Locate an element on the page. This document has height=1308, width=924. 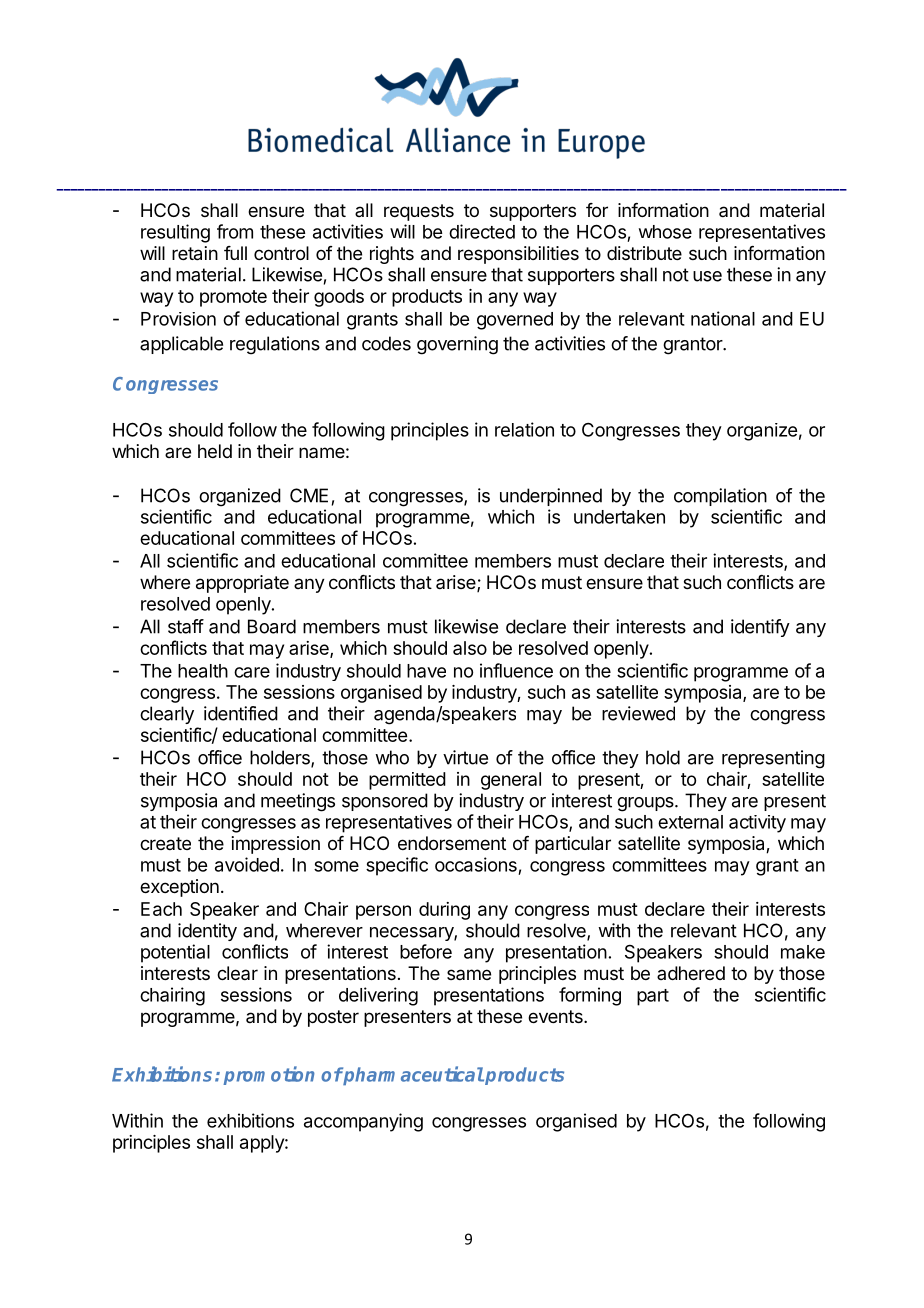
virtue is located at coordinates (465, 757).
